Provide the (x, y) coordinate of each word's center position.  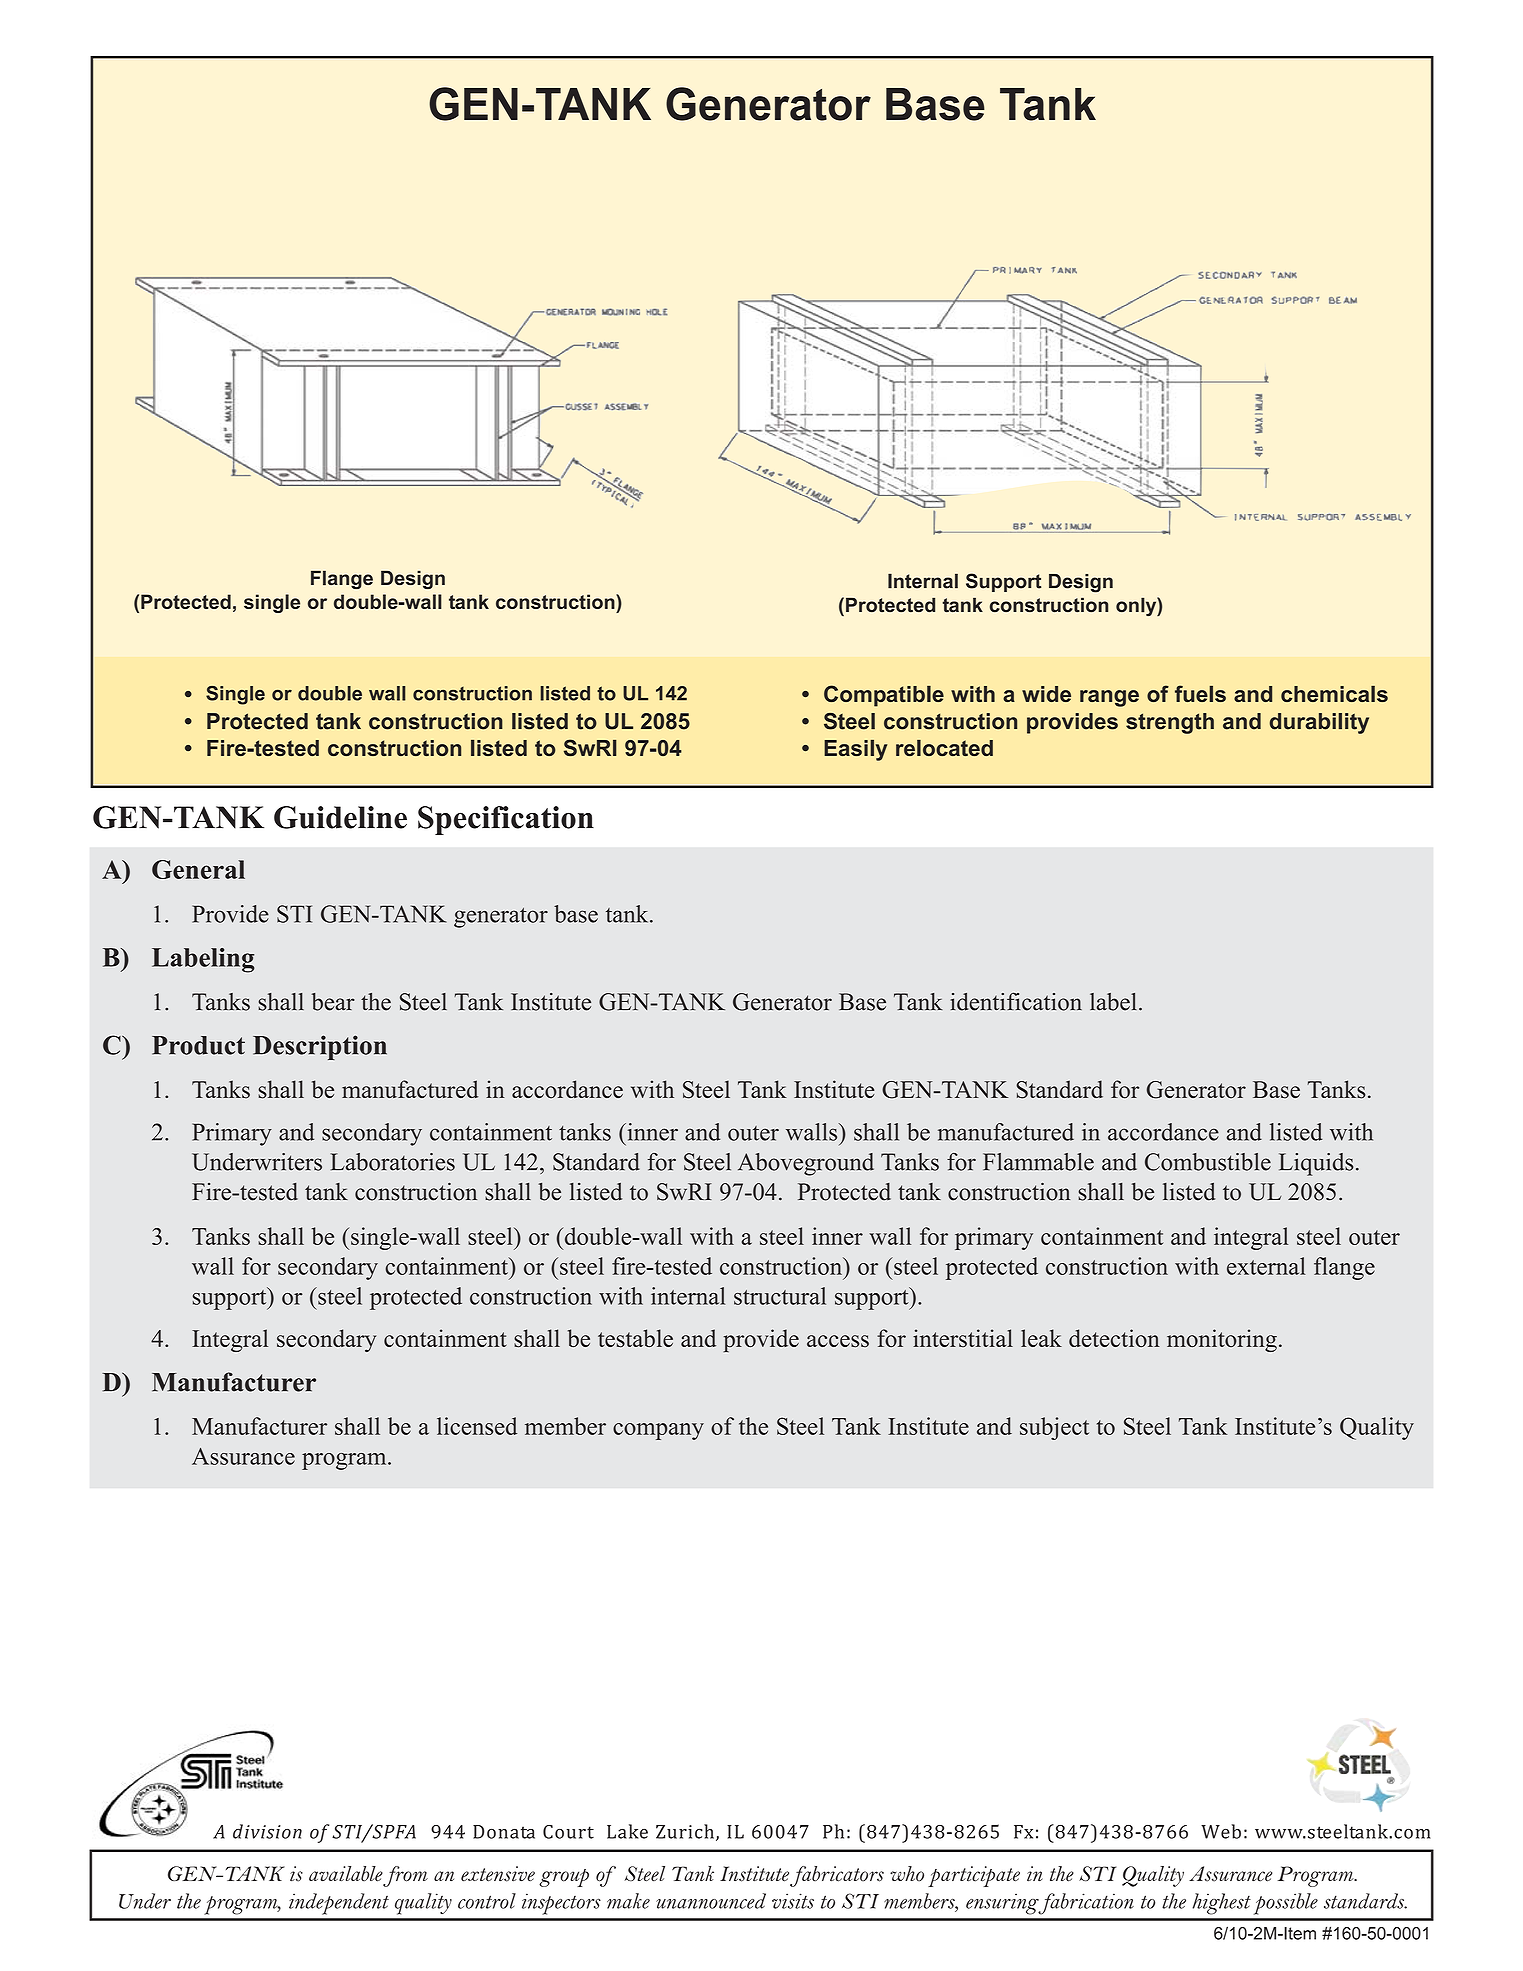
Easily (855, 750)
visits (793, 1901)
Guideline (340, 817)
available (346, 1874)
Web (1221, 1831)
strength (1170, 723)
